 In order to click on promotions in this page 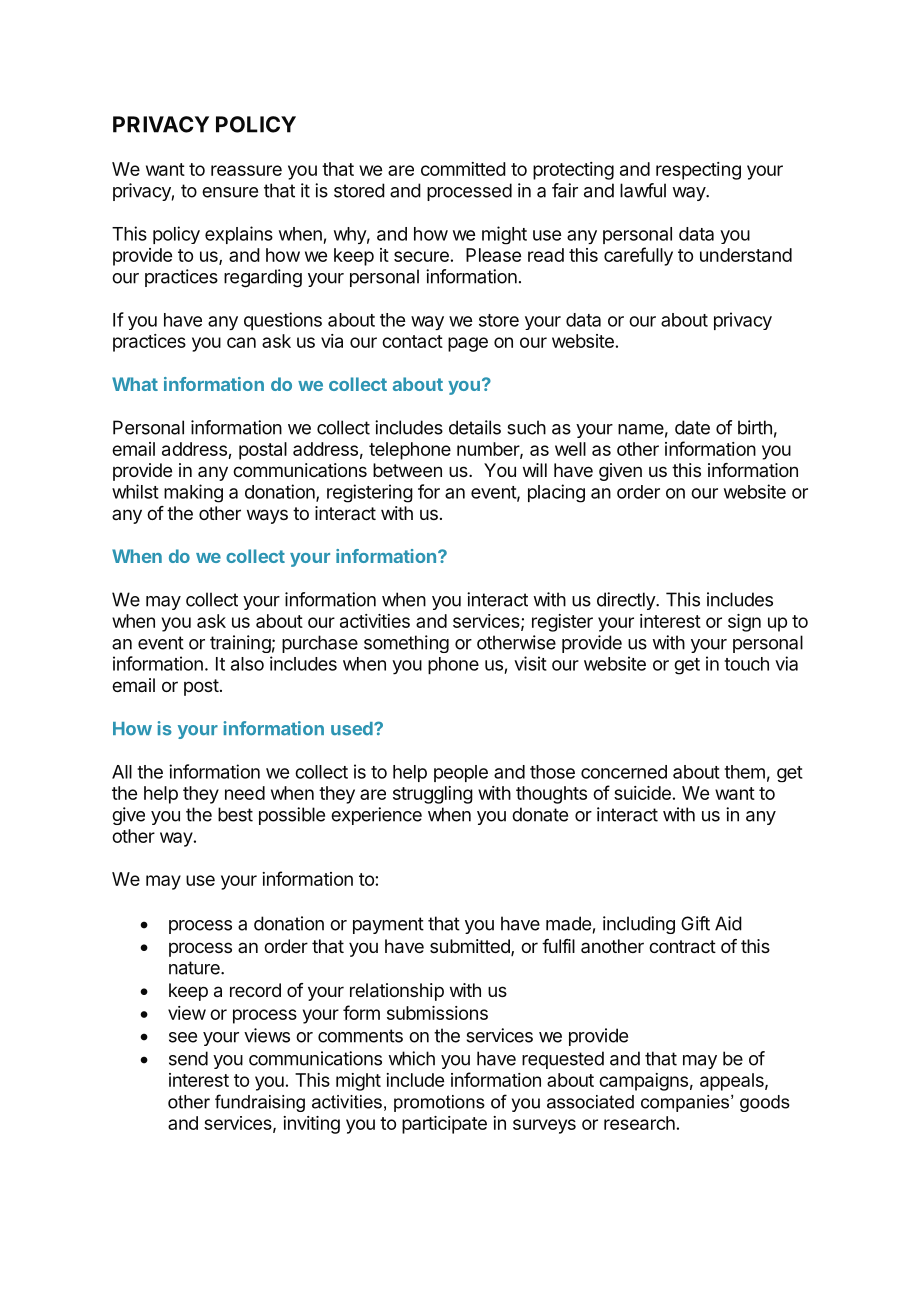, I will do `click(439, 1103)`.
